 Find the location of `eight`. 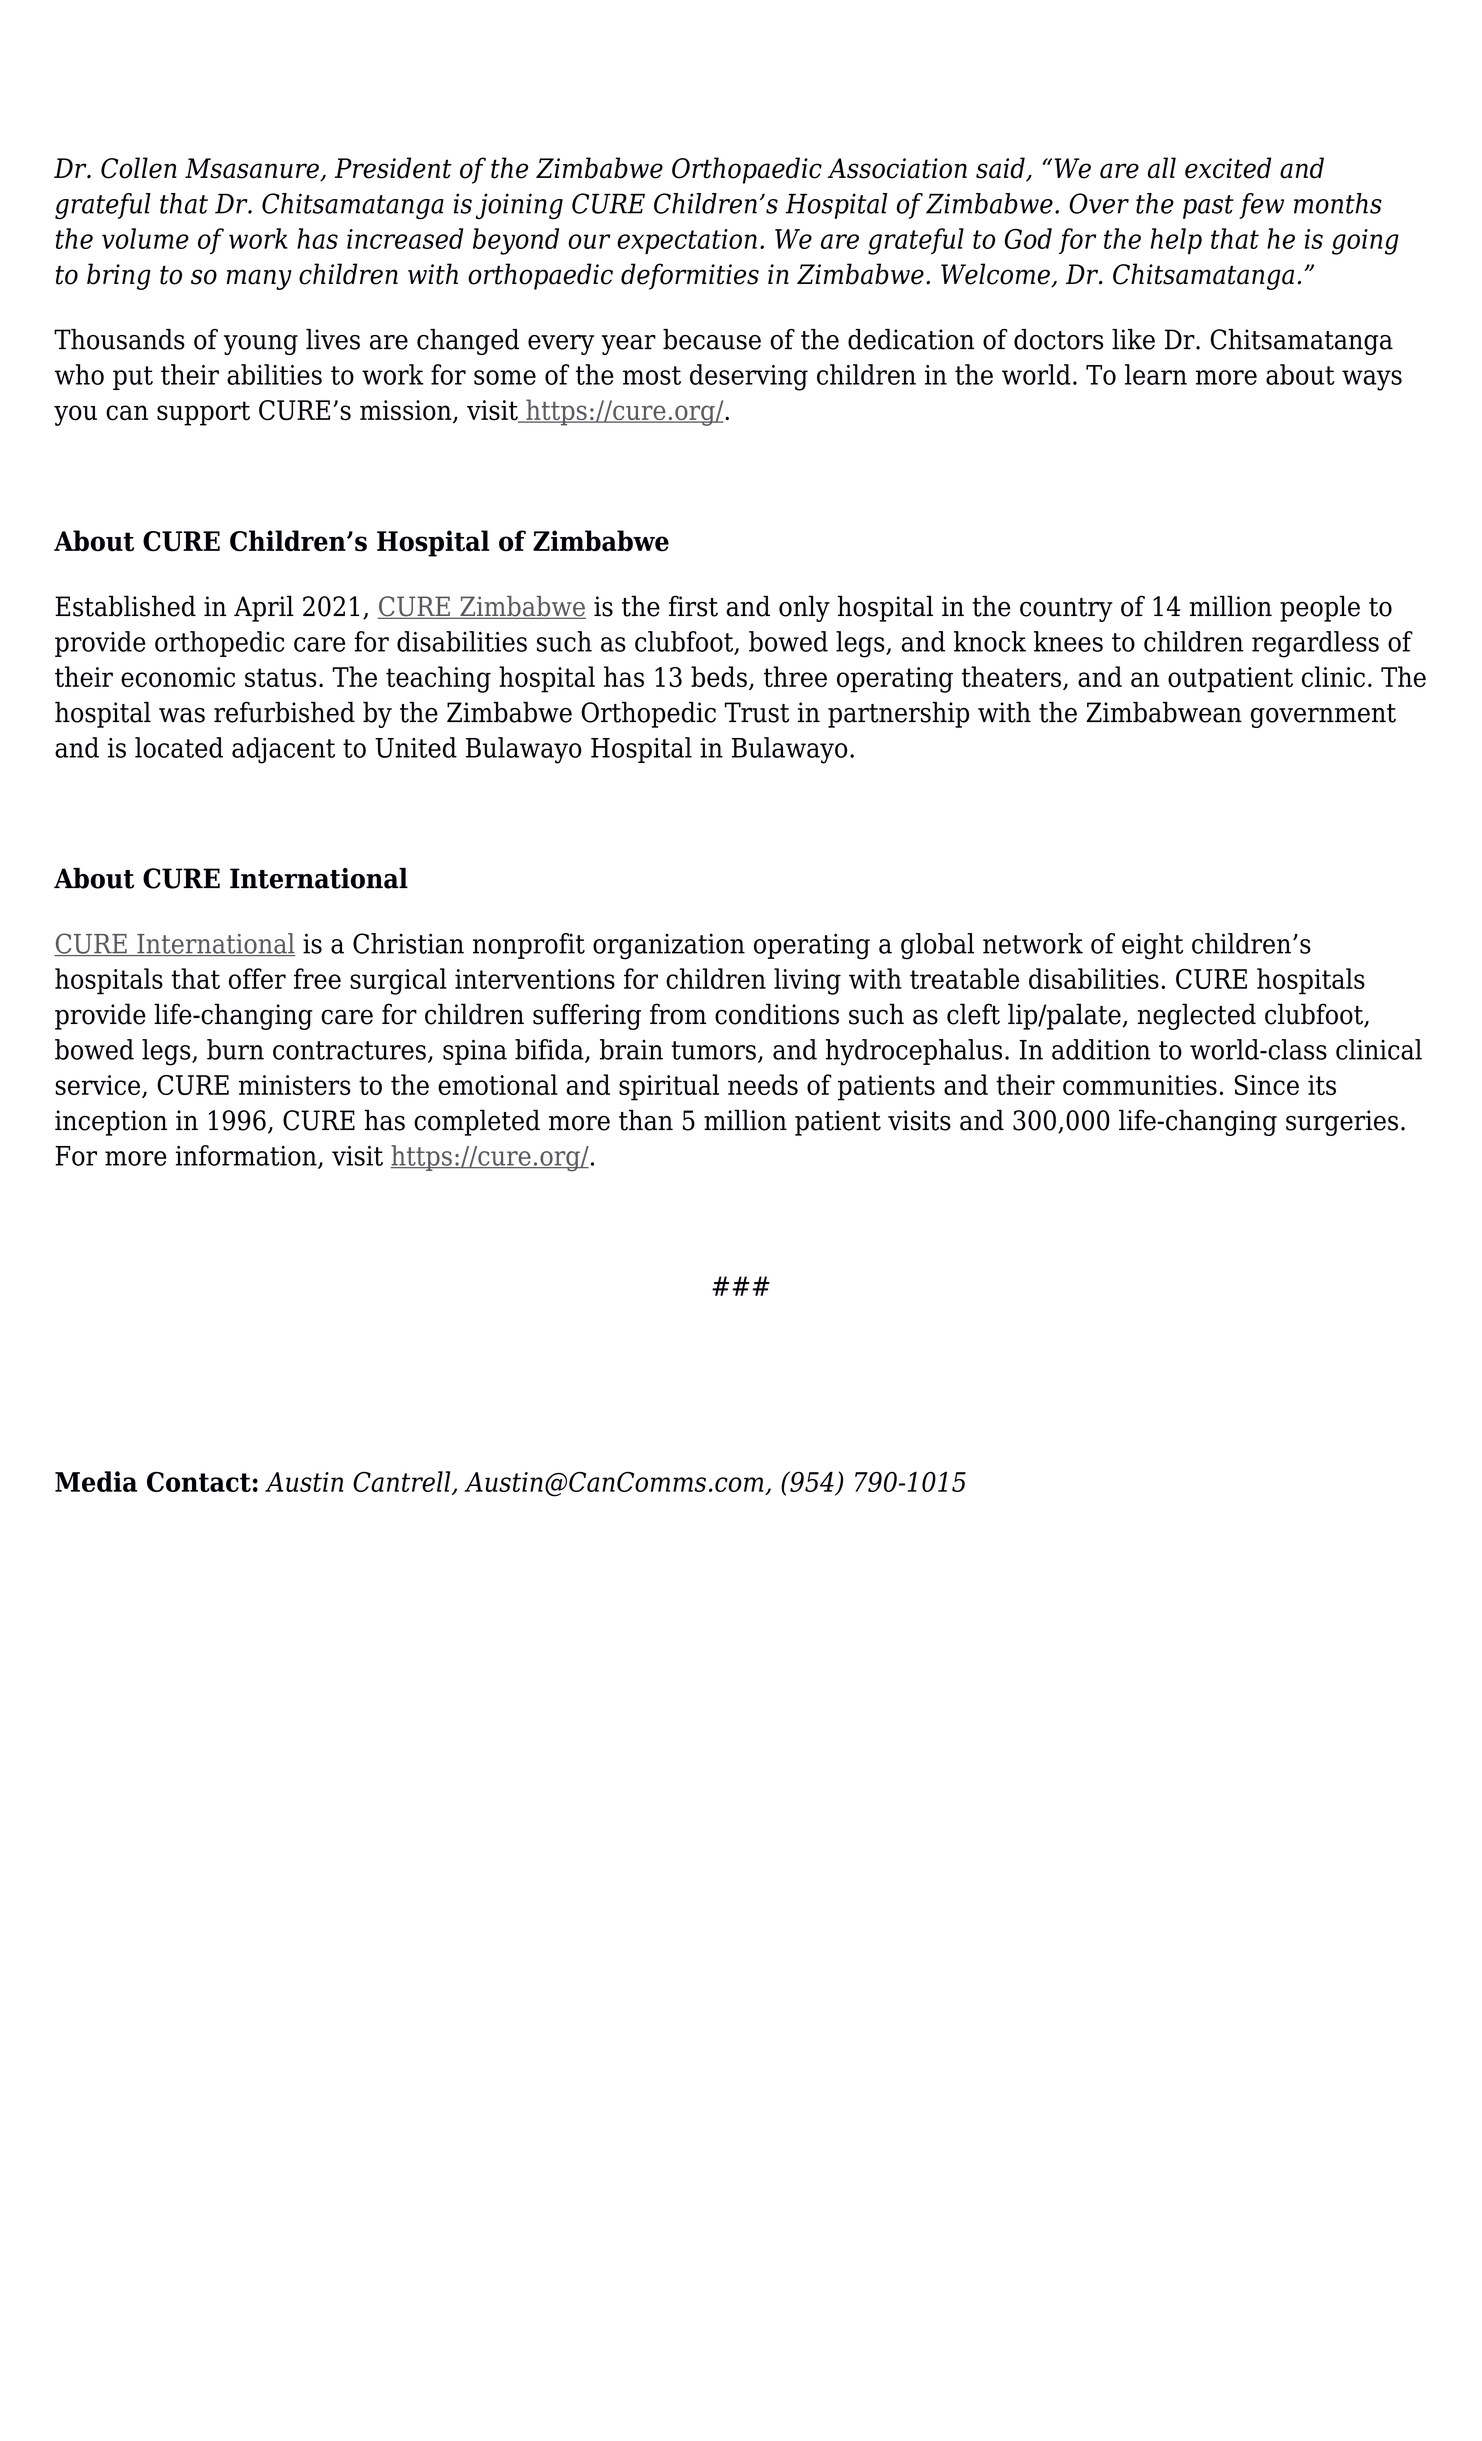

eight is located at coordinates (1152, 946).
